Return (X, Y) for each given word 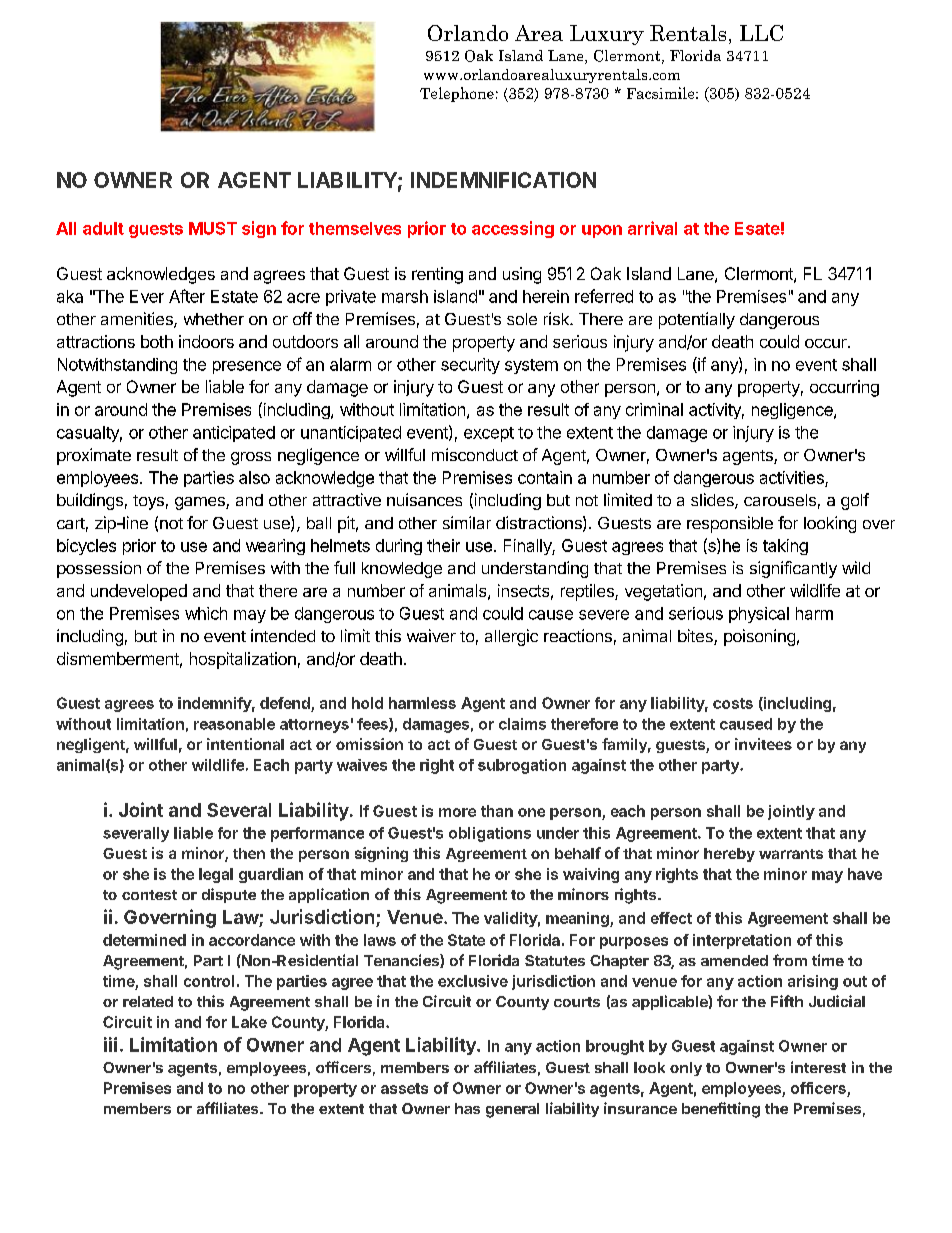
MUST (213, 228)
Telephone (457, 94)
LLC (761, 33)
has (467, 1108)
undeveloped (139, 592)
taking (785, 547)
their (443, 545)
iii (110, 1044)
